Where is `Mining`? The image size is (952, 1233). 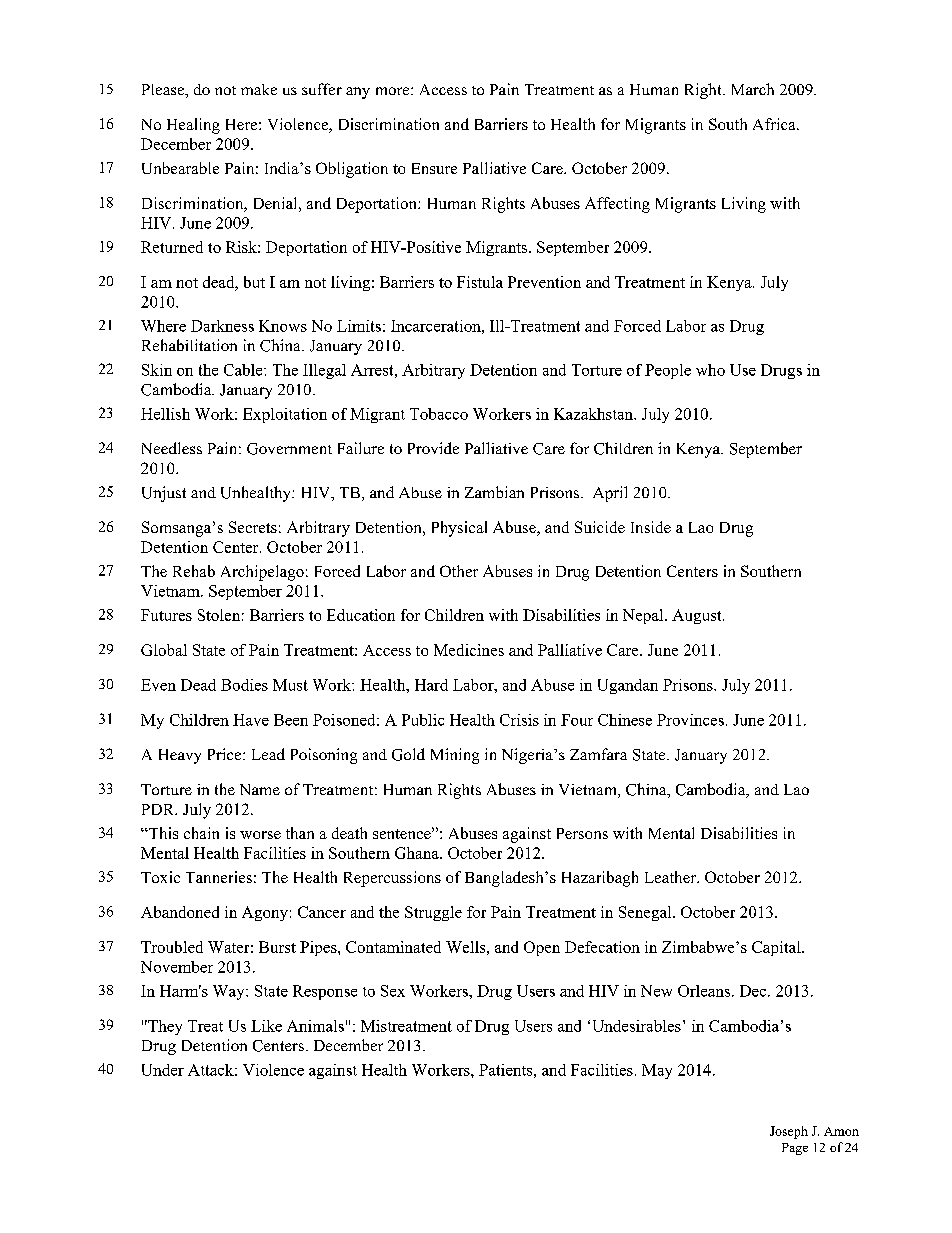 Mining is located at coordinates (455, 756).
